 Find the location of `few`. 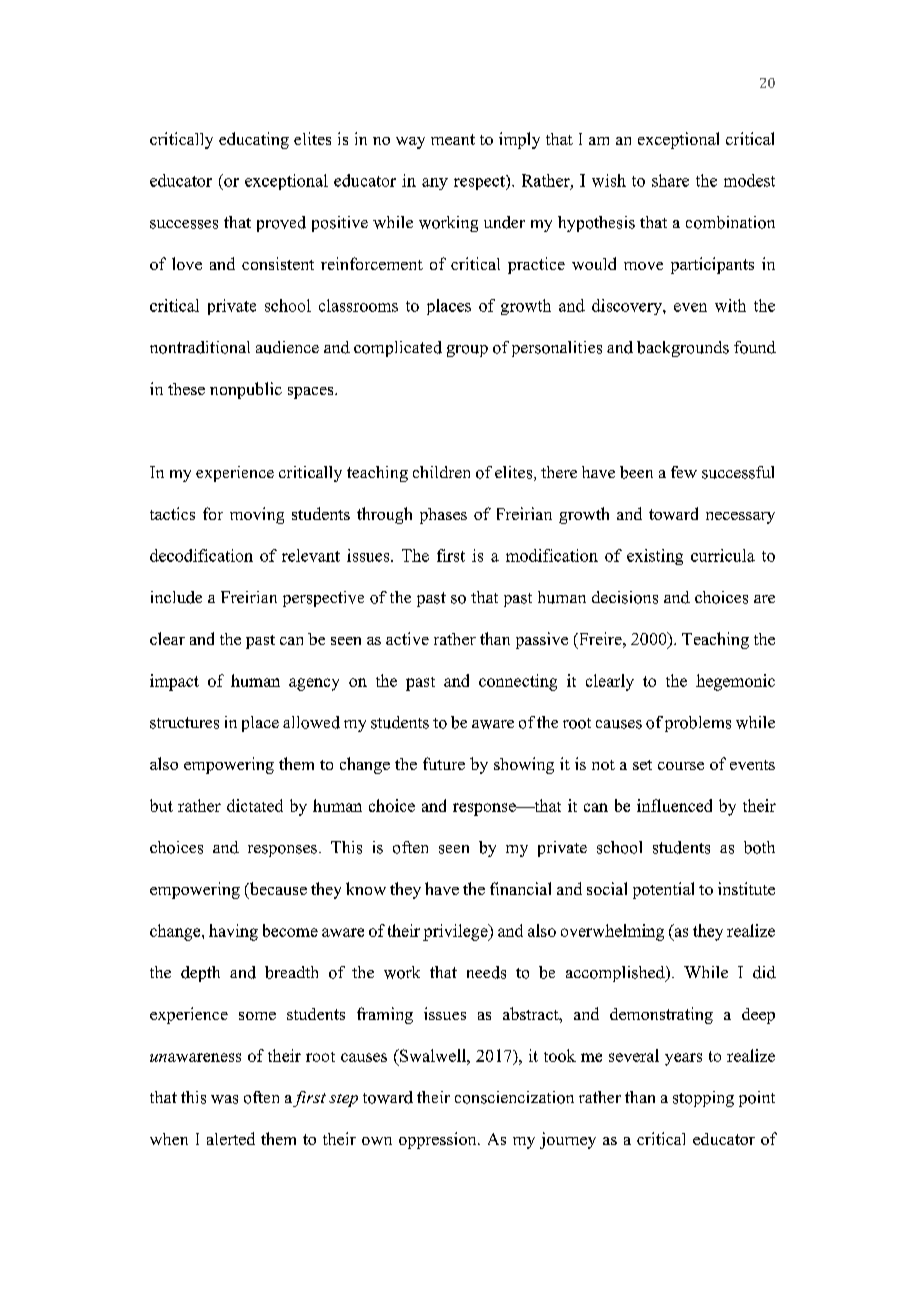

few is located at coordinates (684, 472).
